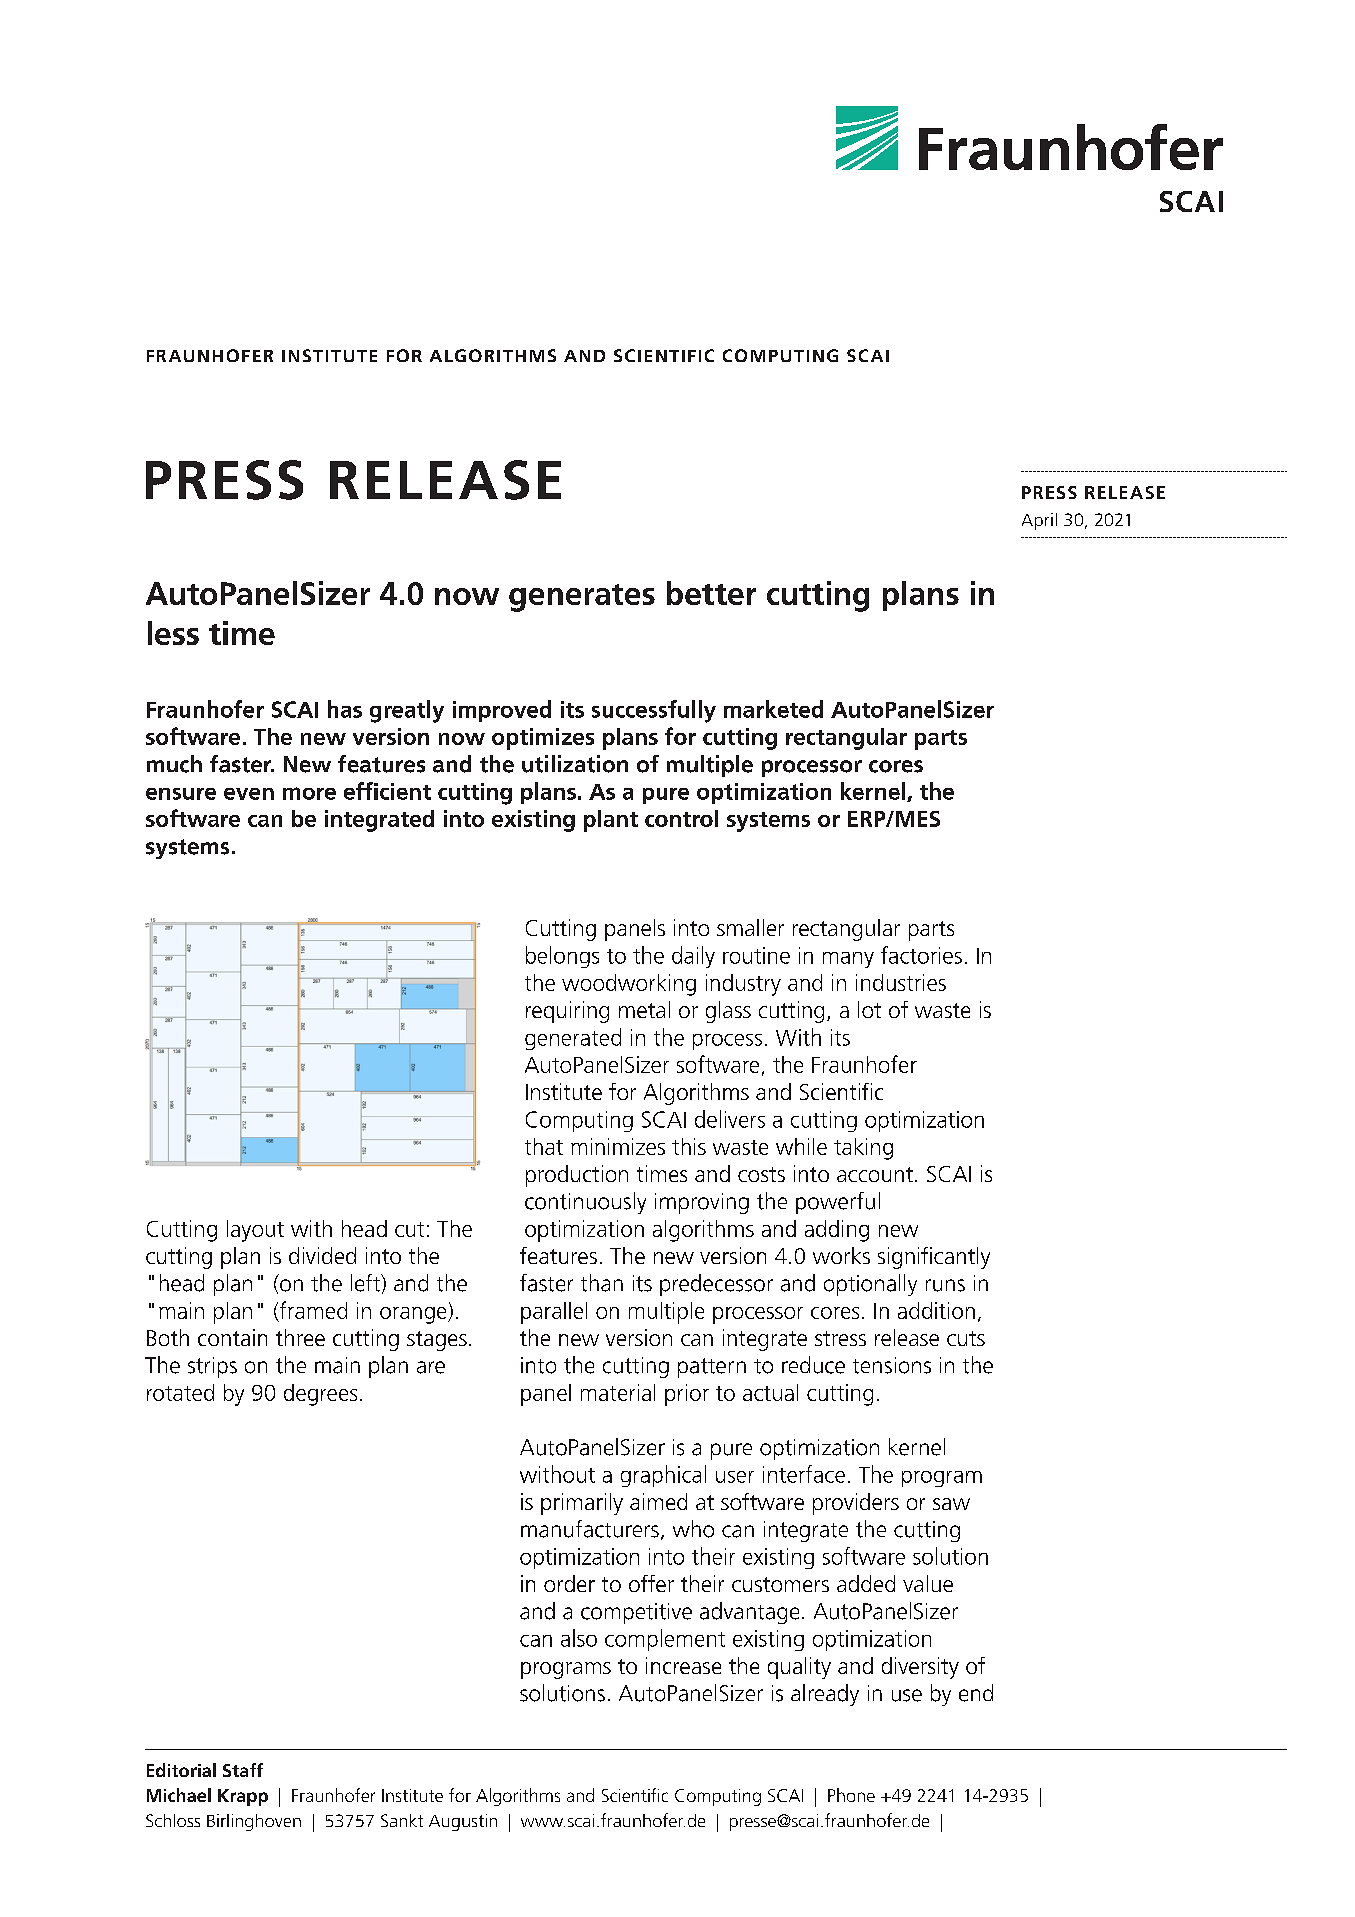 This screenshot has height=1917, width=1355. What do you see at coordinates (582, 598) in the screenshot?
I see `generates` at bounding box center [582, 598].
